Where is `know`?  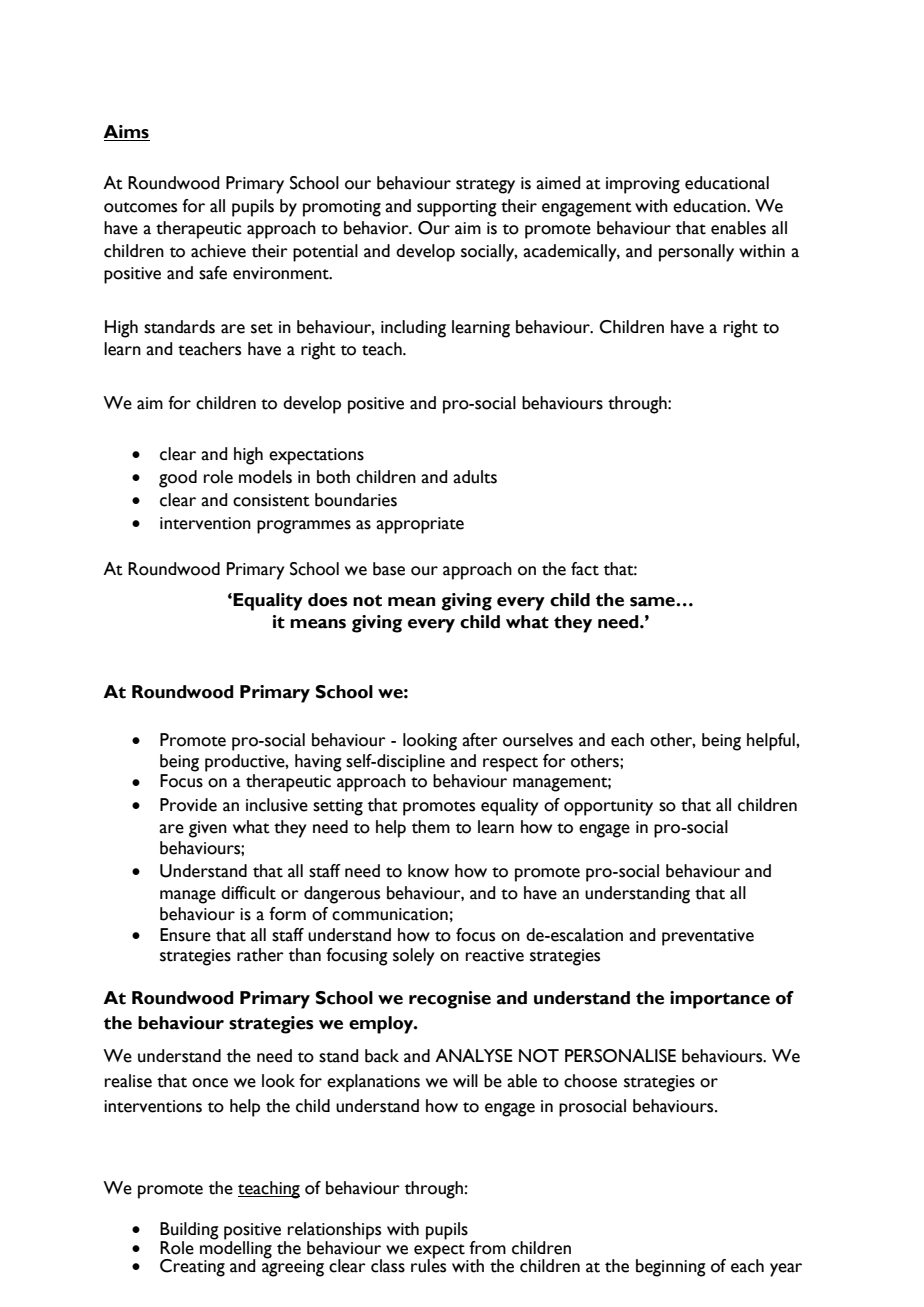 know is located at coordinates (428, 871).
